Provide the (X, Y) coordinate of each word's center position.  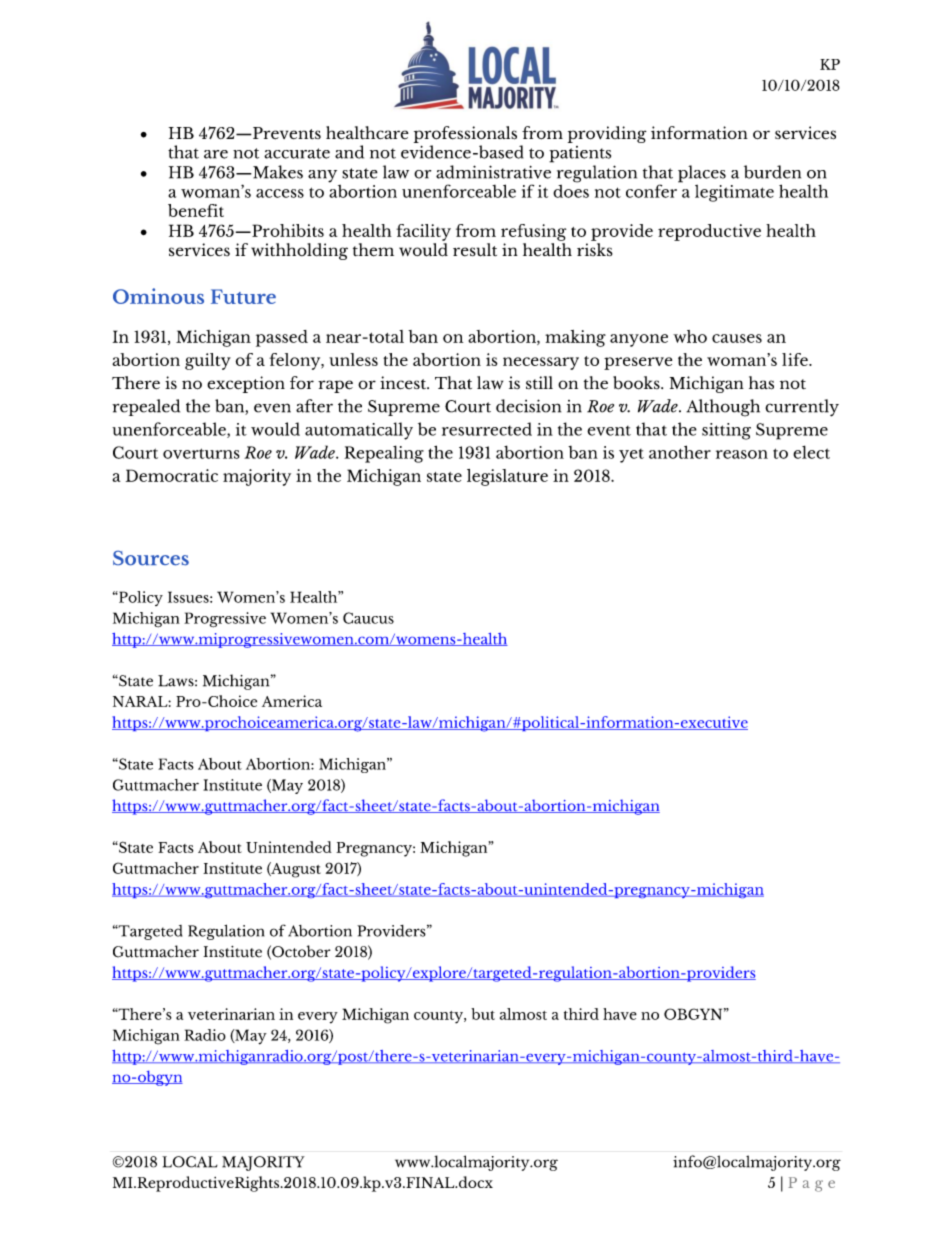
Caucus (368, 618)
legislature (507, 477)
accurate (297, 153)
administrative (493, 172)
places (702, 174)
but (483, 1014)
